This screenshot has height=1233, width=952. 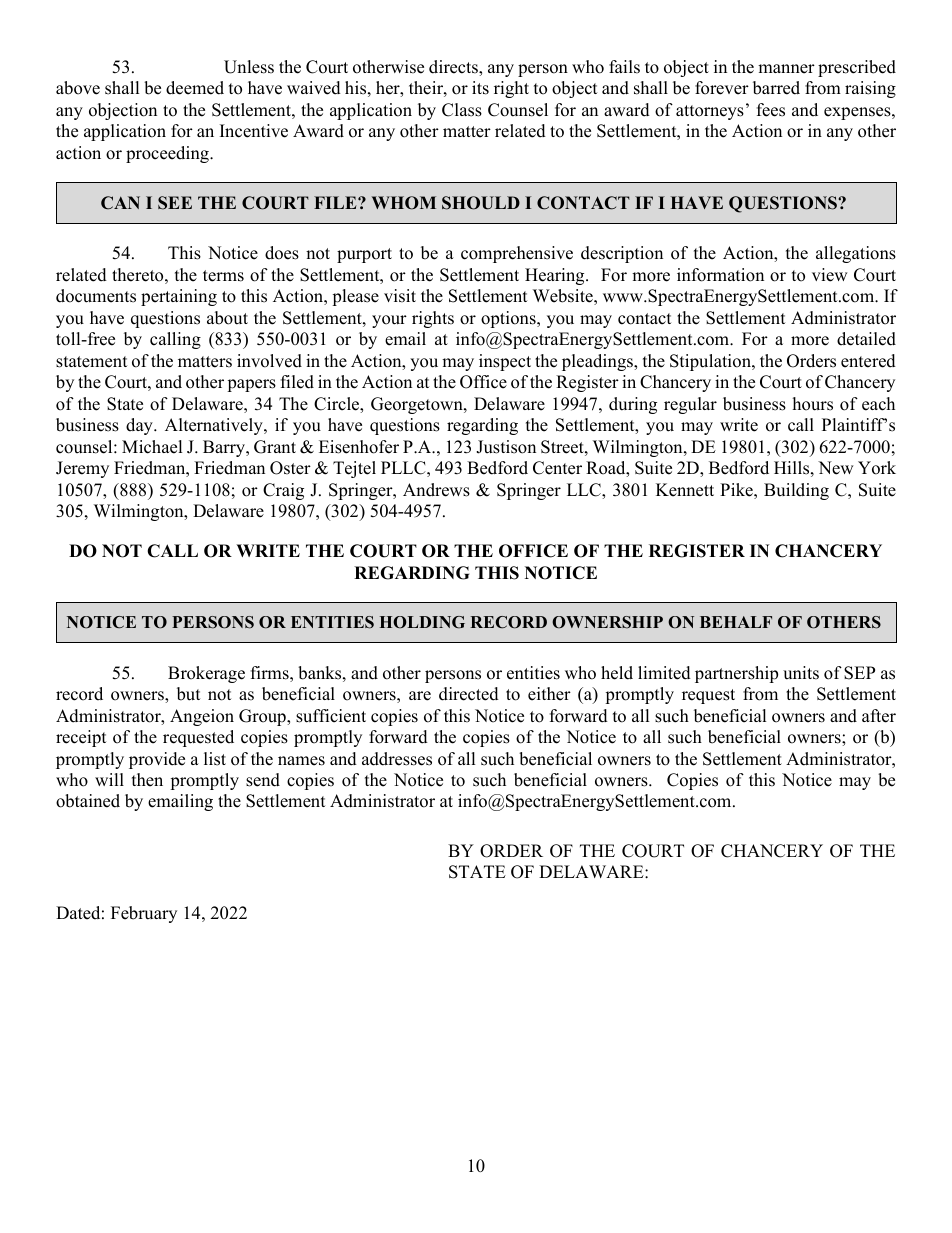 What do you see at coordinates (796, 491) in the screenshot?
I see `Building` at bounding box center [796, 491].
